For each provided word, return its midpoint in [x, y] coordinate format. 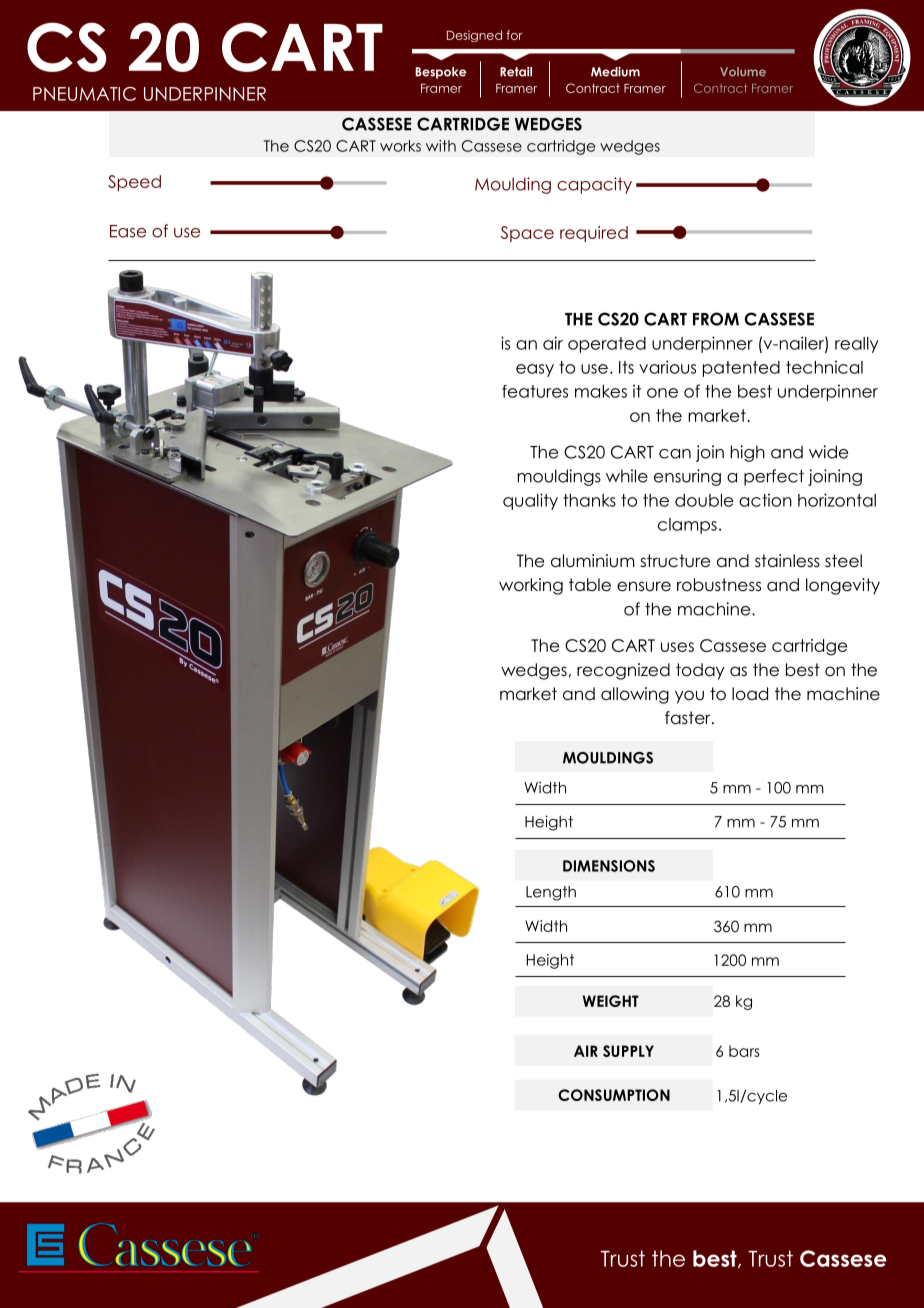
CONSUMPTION [614, 1095]
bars [744, 1051]
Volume [743, 72]
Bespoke [440, 73]
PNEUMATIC [84, 94]
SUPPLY [628, 1051]
